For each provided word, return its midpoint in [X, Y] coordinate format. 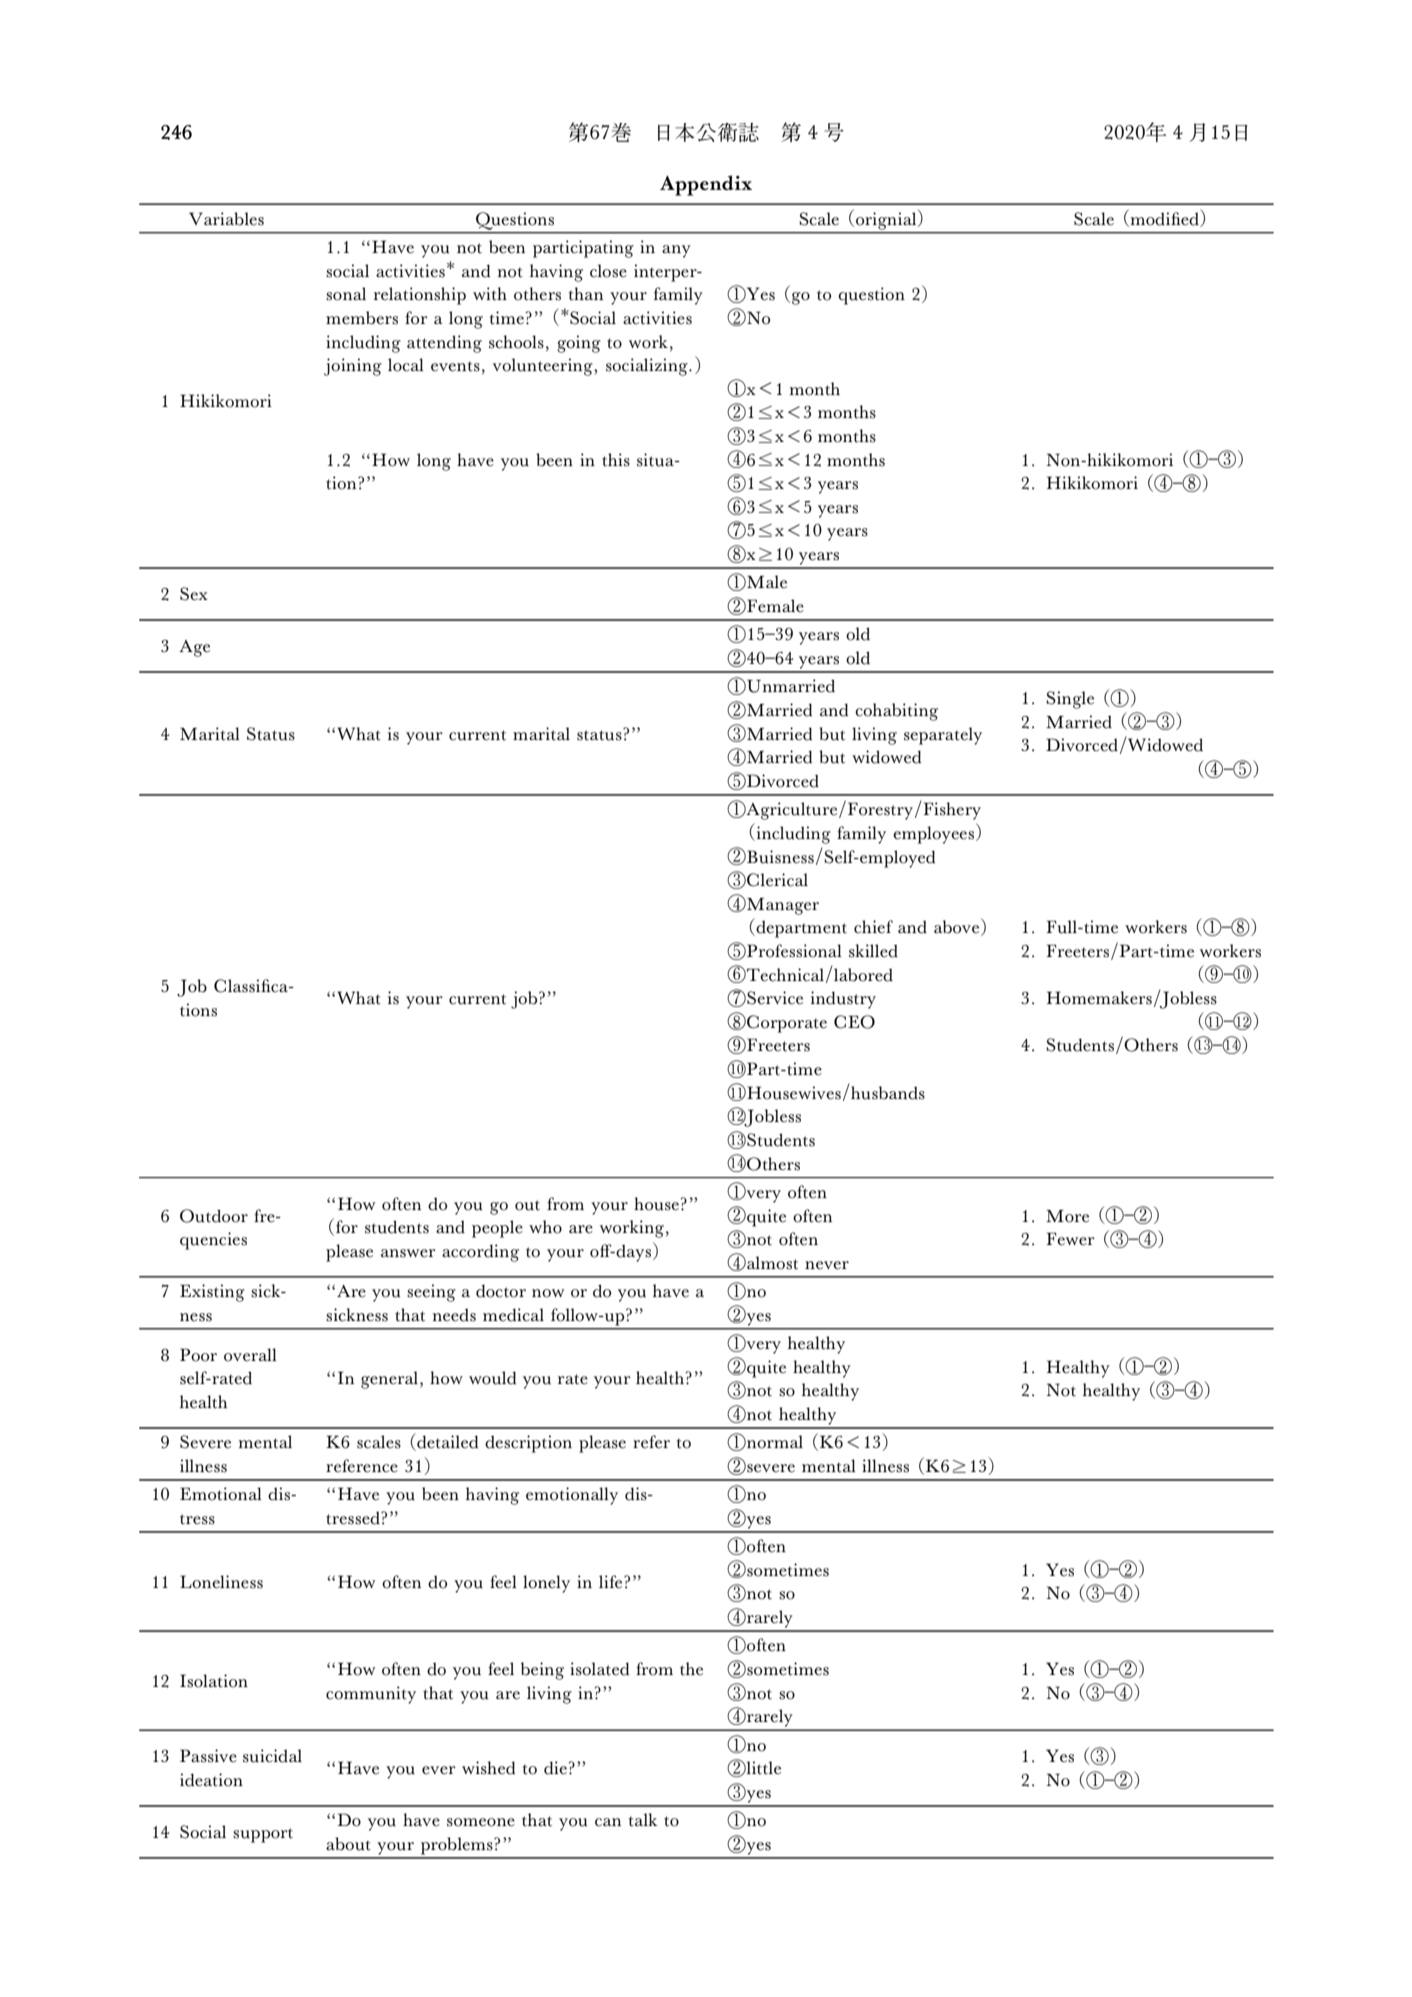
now [548, 1293]
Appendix [706, 185]
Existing [212, 1293]
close [608, 271]
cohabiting [896, 712]
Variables [226, 219]
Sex [194, 594]
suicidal [272, 1756]
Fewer [1070, 1239]
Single [1070, 700]
